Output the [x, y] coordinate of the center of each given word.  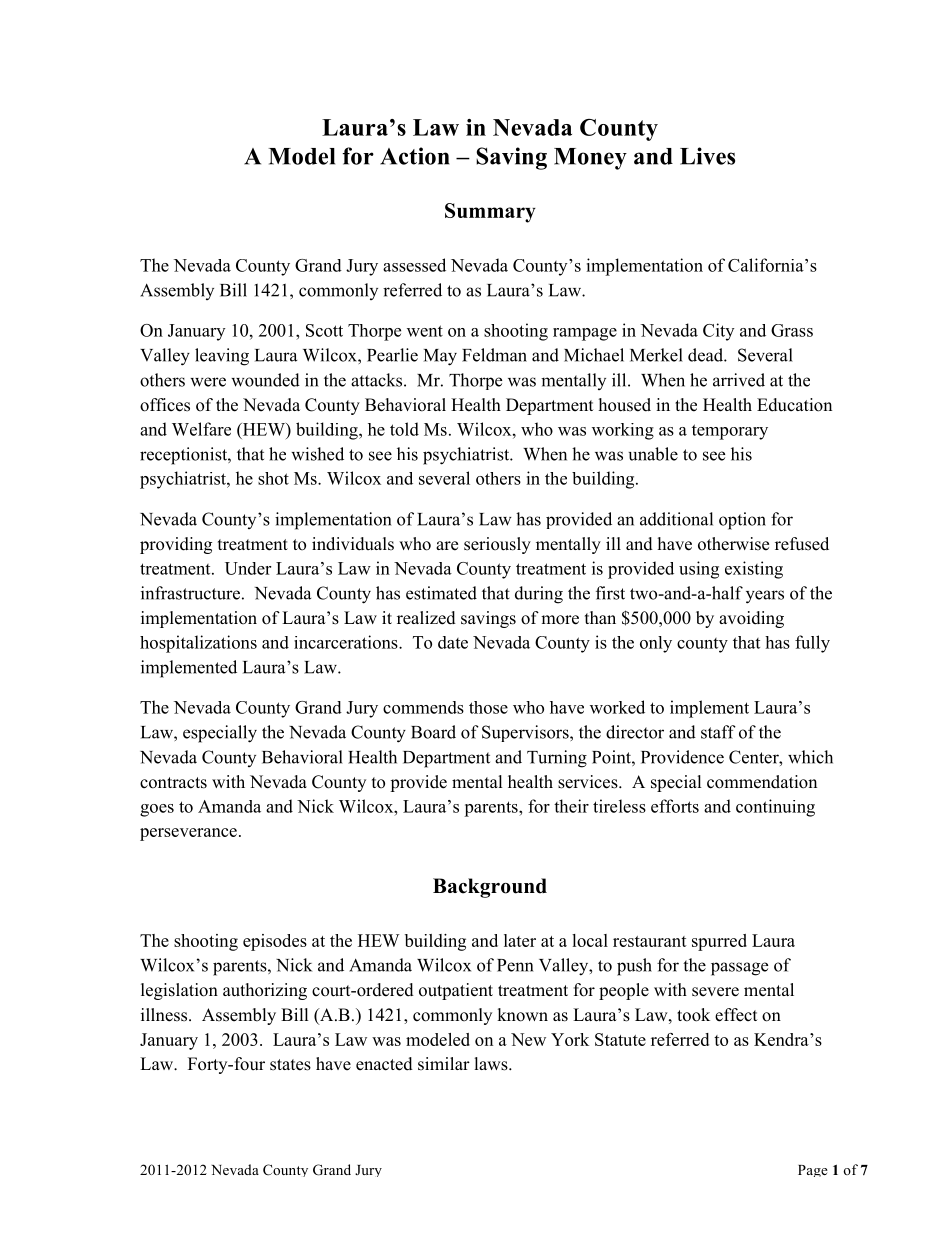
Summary [490, 213]
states [290, 1065]
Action [415, 156]
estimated [441, 593]
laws [492, 1064]
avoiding [751, 619]
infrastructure [190, 593]
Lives [707, 156]
